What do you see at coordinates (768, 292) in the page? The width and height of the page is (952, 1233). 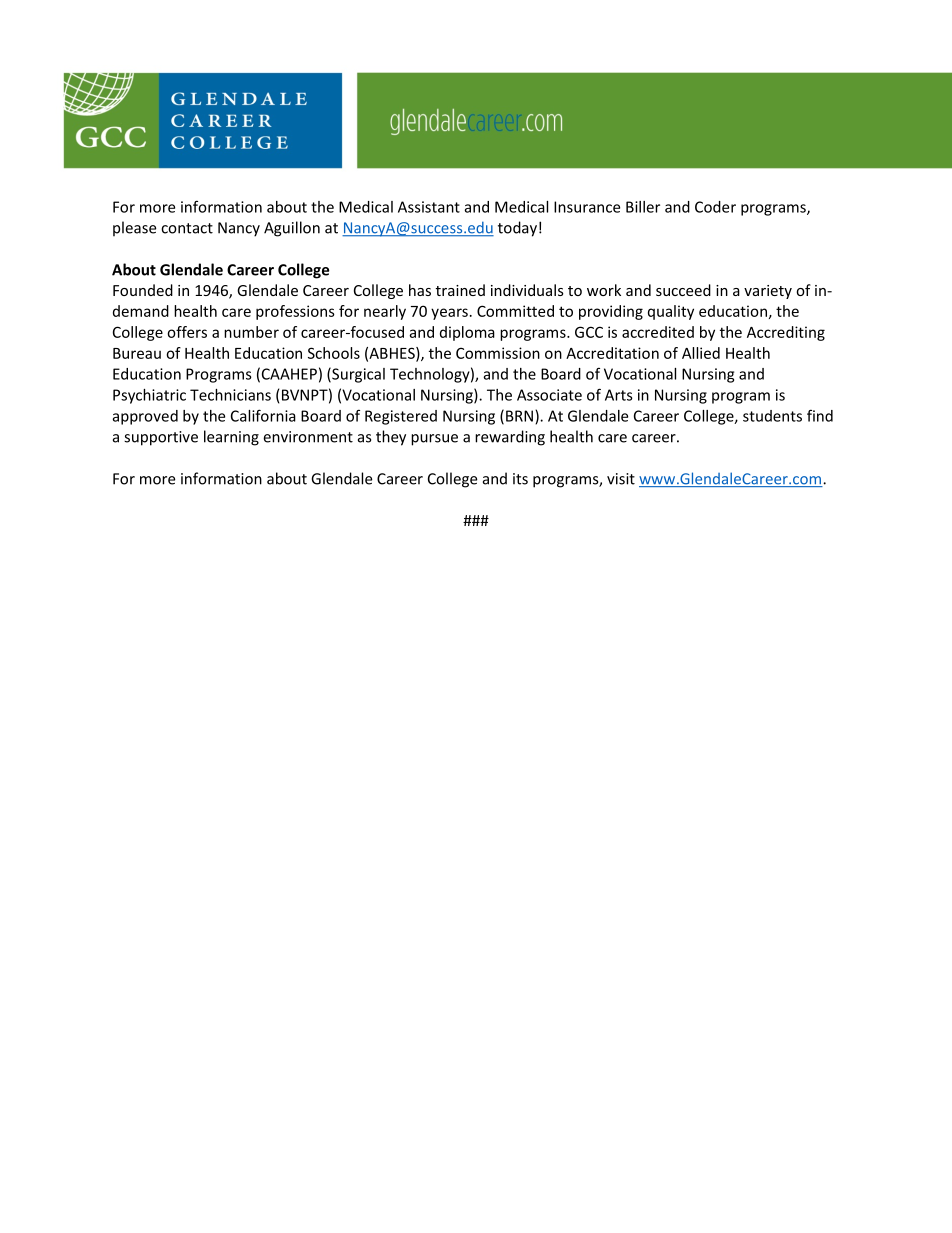 I see `variety` at bounding box center [768, 292].
